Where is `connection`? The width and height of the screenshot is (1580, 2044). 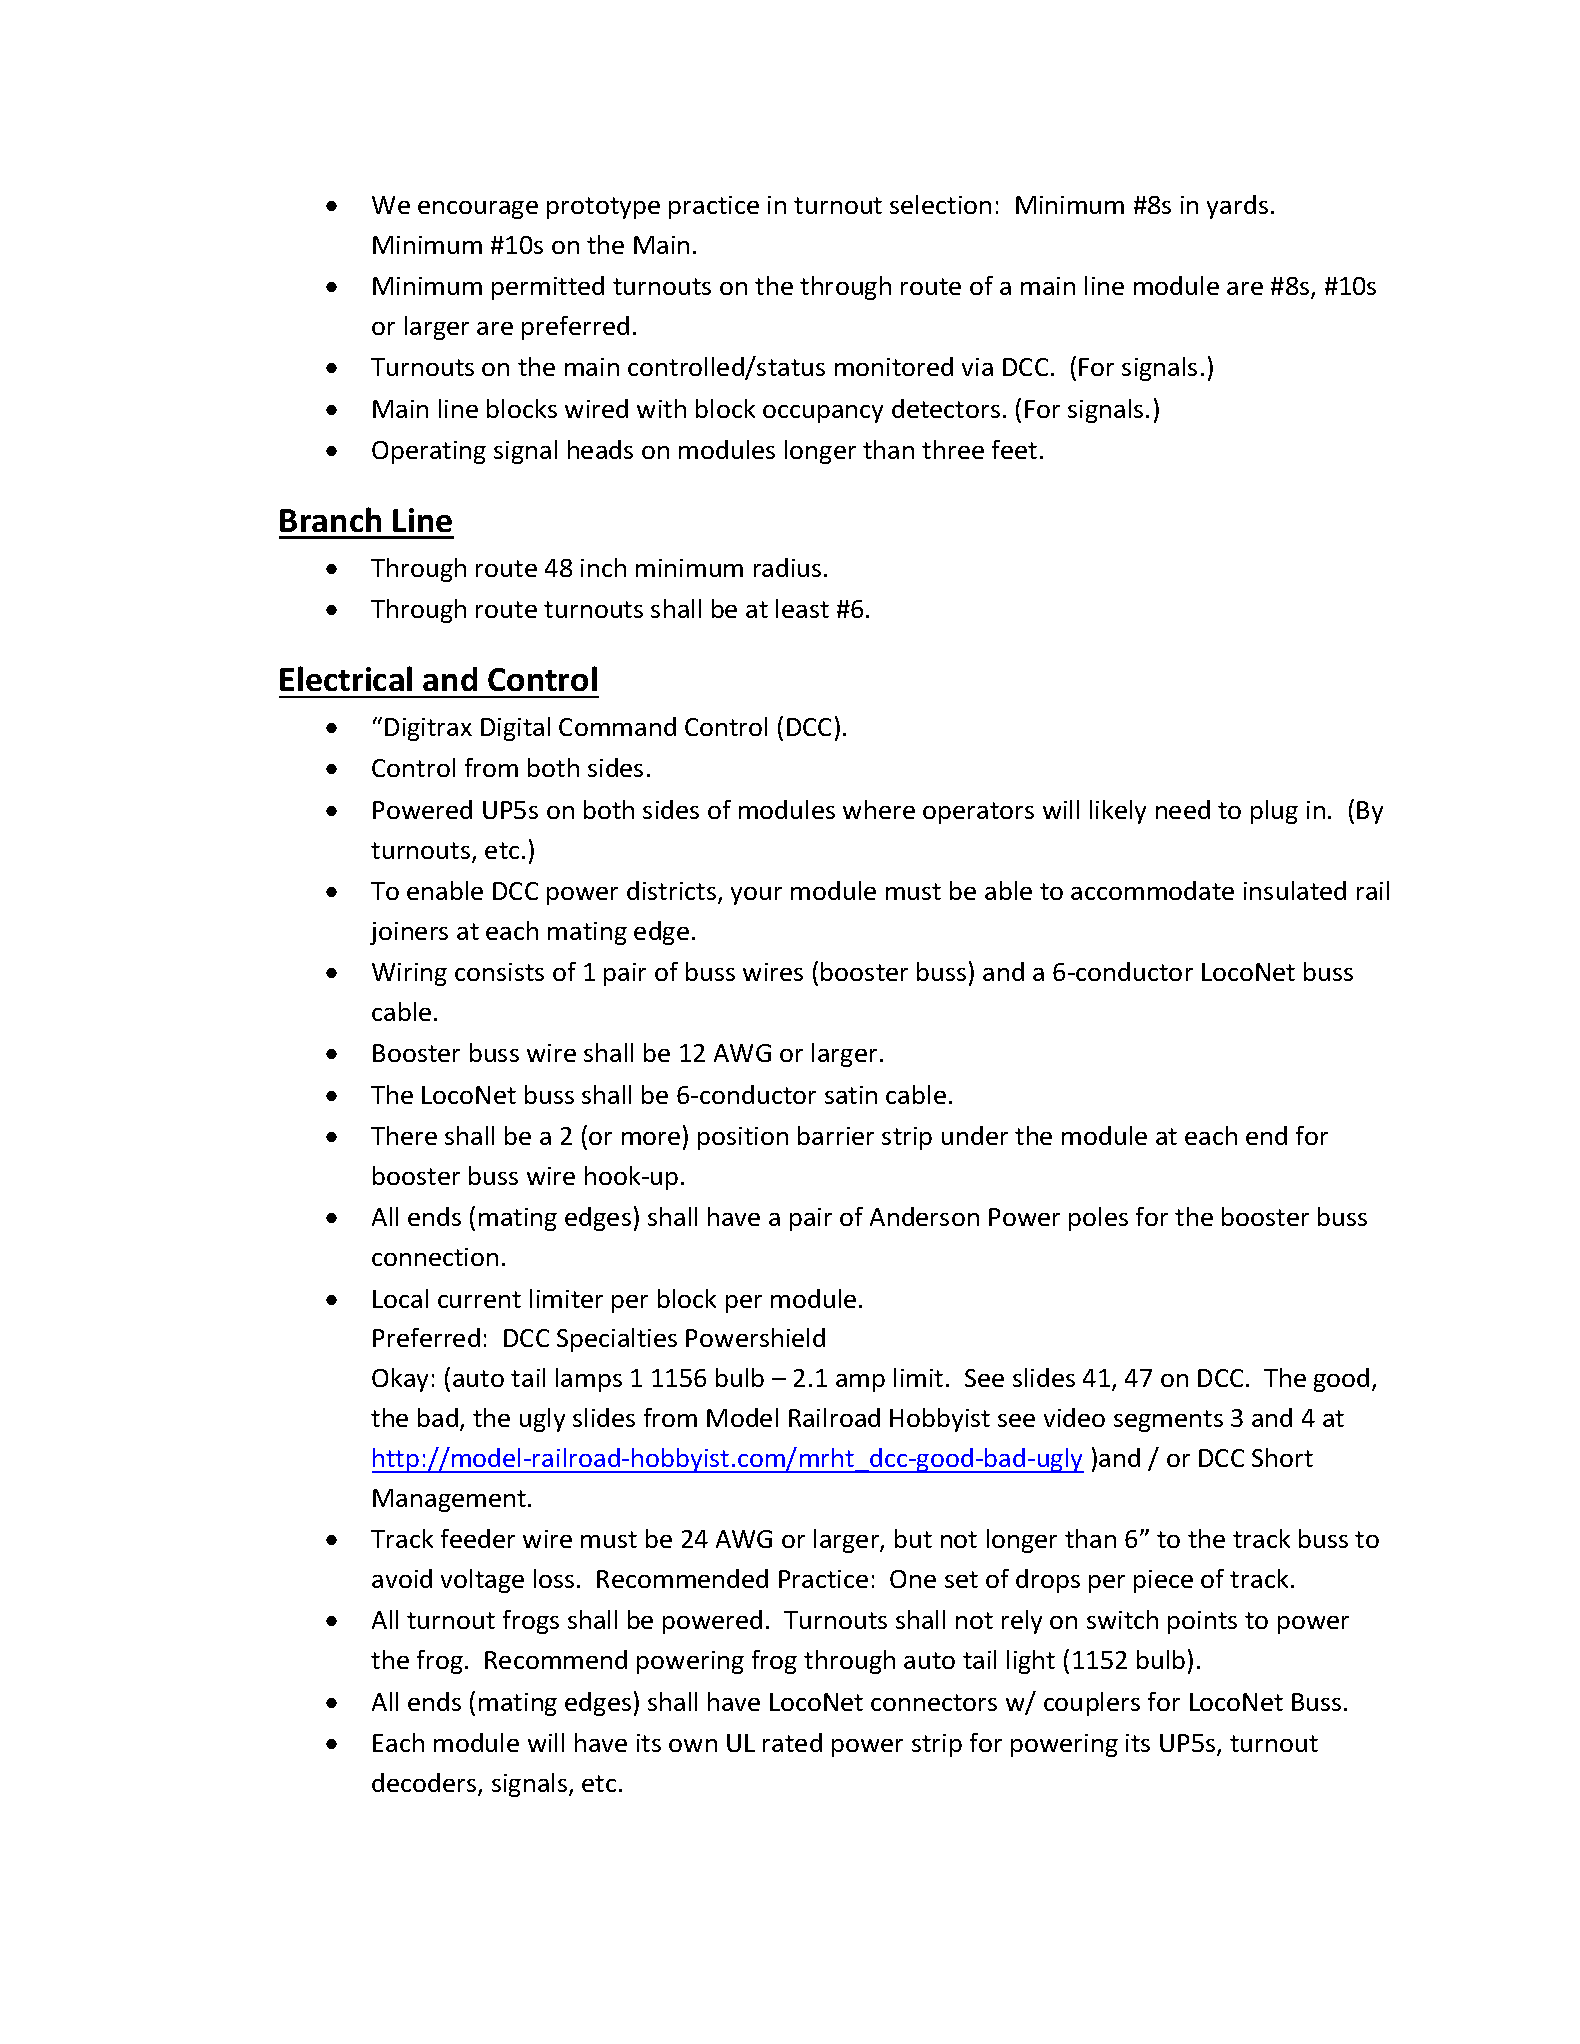 connection is located at coordinates (435, 1257).
